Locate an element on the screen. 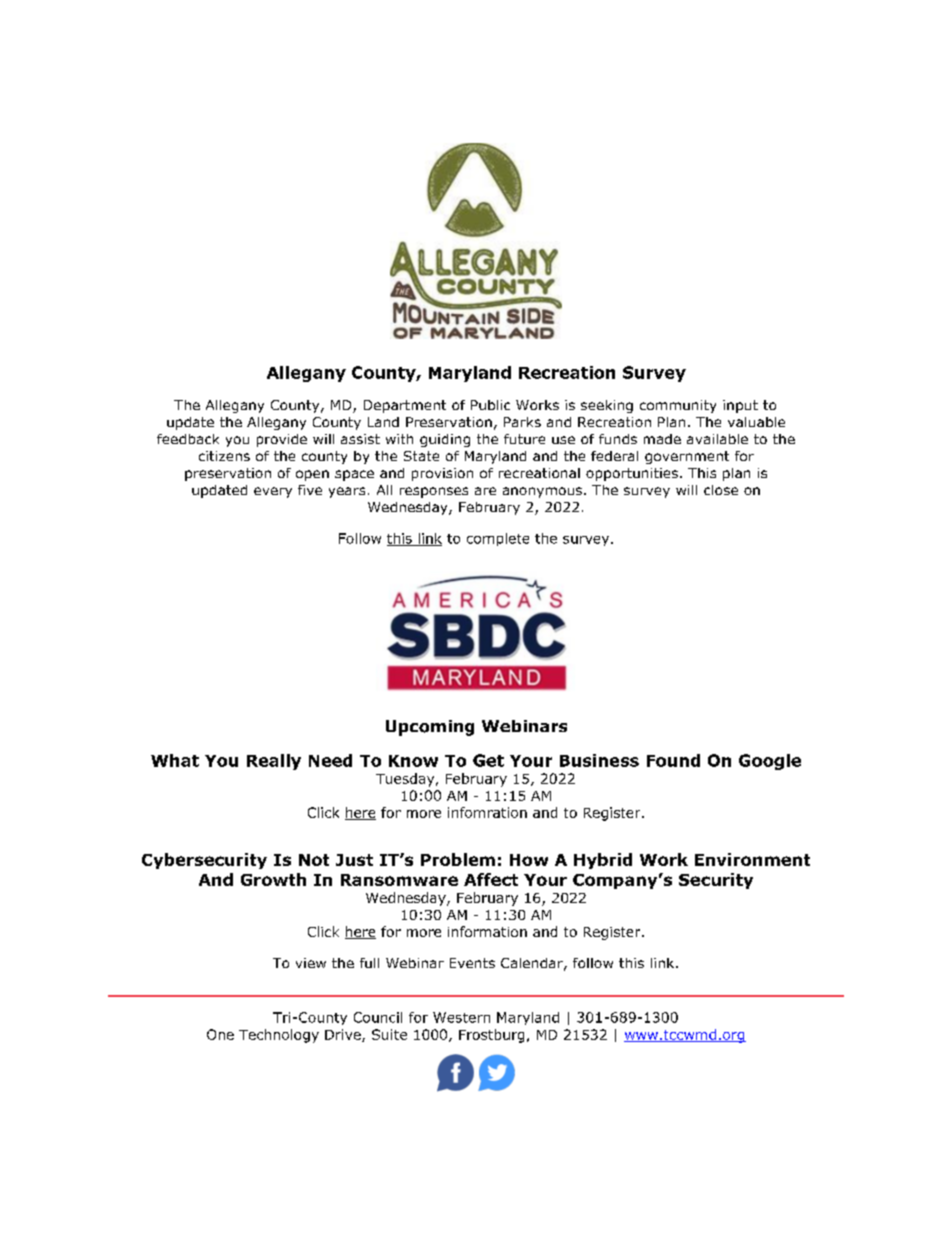 This screenshot has width=952, height=1233. Events is located at coordinates (472, 963).
